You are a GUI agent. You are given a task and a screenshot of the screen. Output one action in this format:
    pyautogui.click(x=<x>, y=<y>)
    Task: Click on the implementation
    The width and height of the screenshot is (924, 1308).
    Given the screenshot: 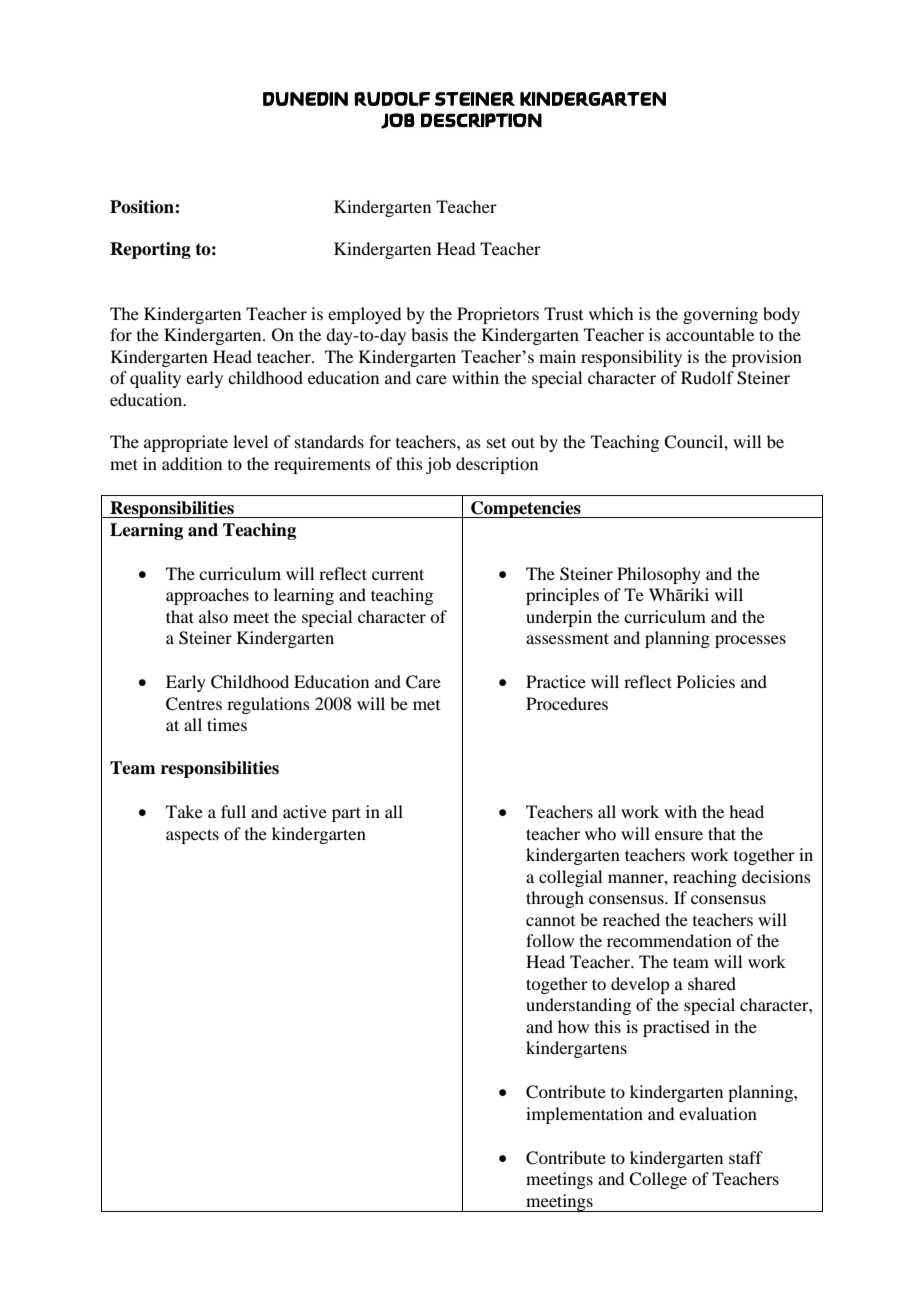 What is the action you would take?
    pyautogui.click(x=584, y=1115)
